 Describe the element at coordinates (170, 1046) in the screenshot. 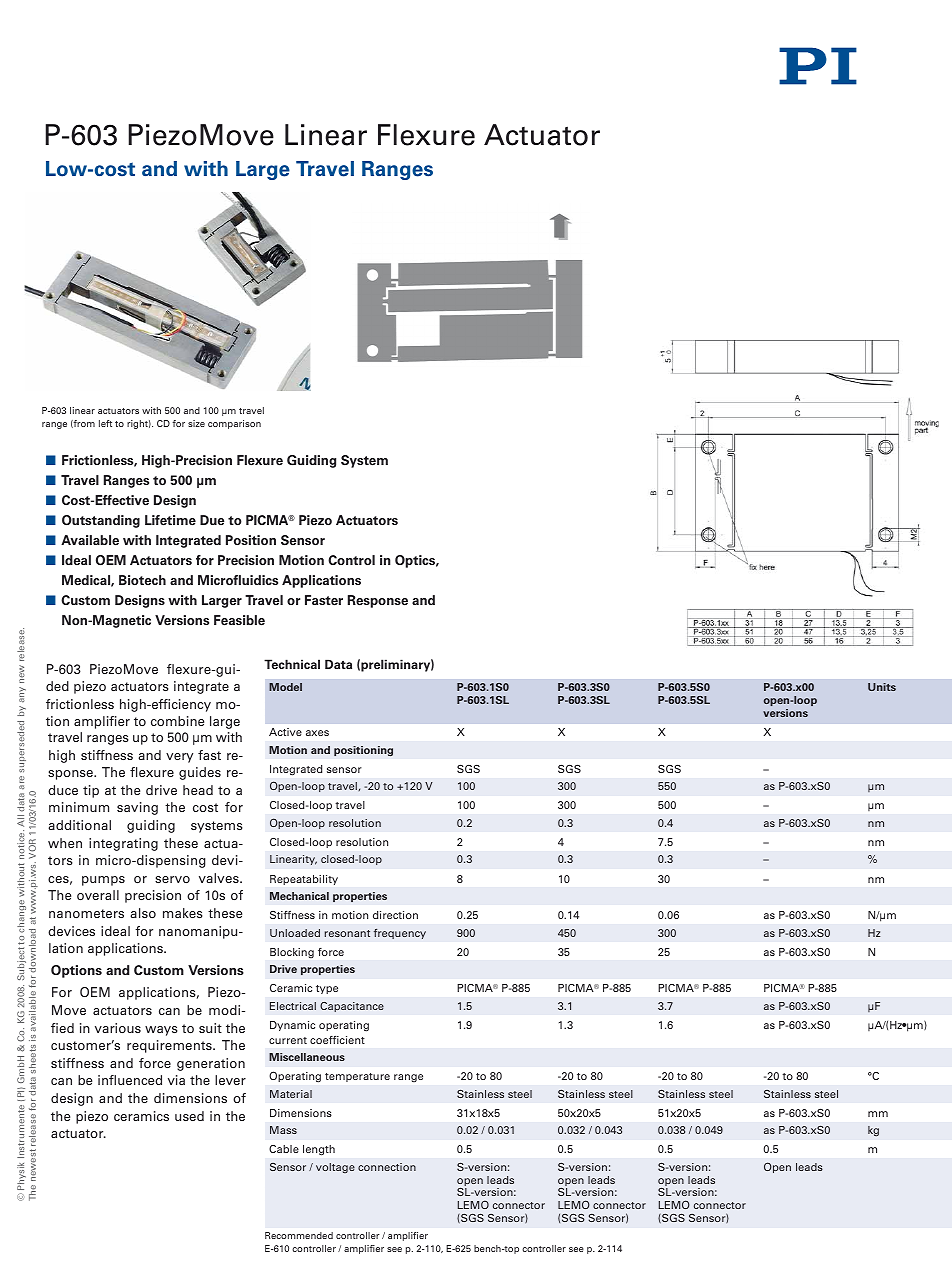

I see `requirements` at that location.
